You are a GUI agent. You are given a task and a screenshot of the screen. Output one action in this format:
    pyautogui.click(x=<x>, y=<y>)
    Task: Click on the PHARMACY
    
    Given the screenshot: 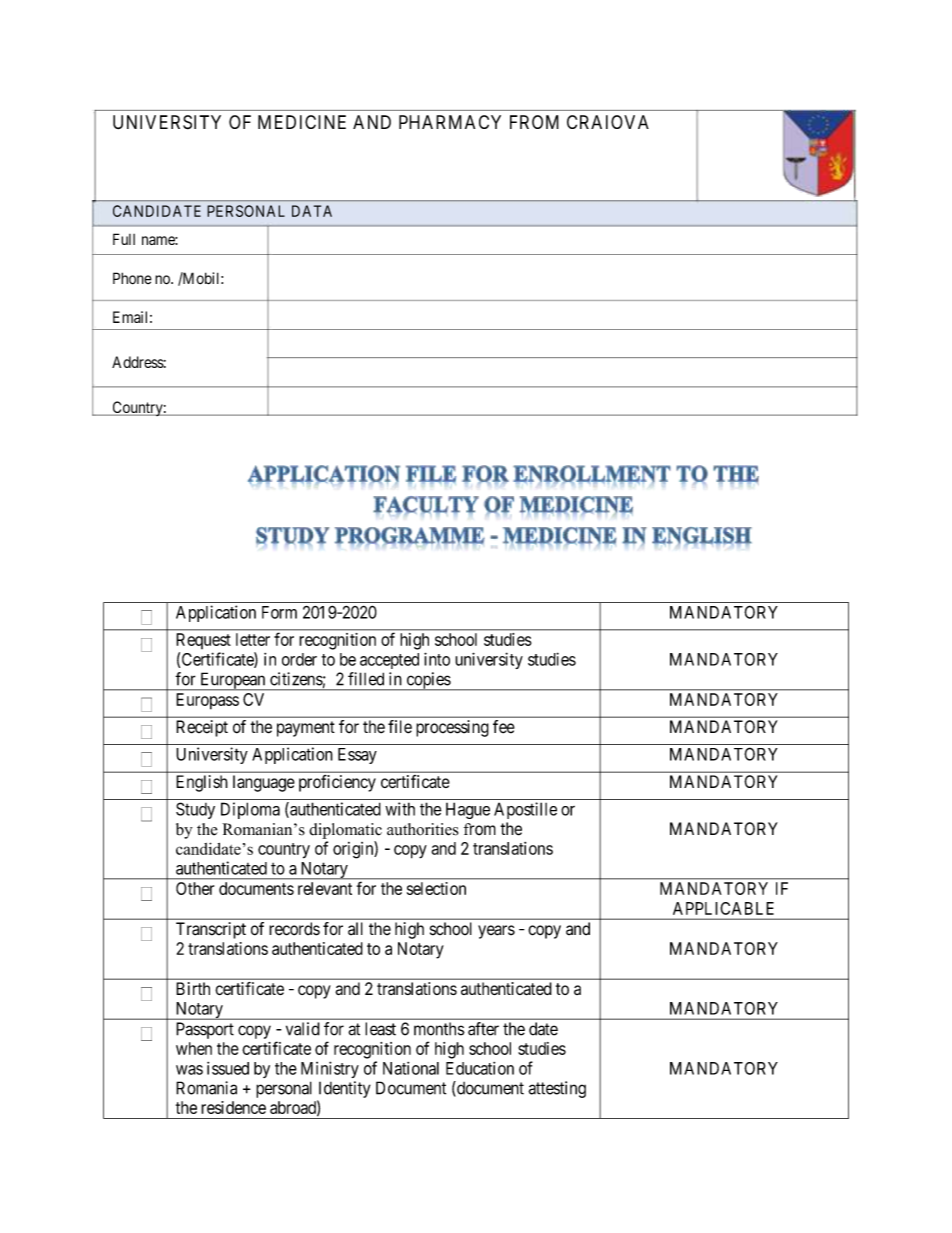 What is the action you would take?
    pyautogui.click(x=450, y=122)
